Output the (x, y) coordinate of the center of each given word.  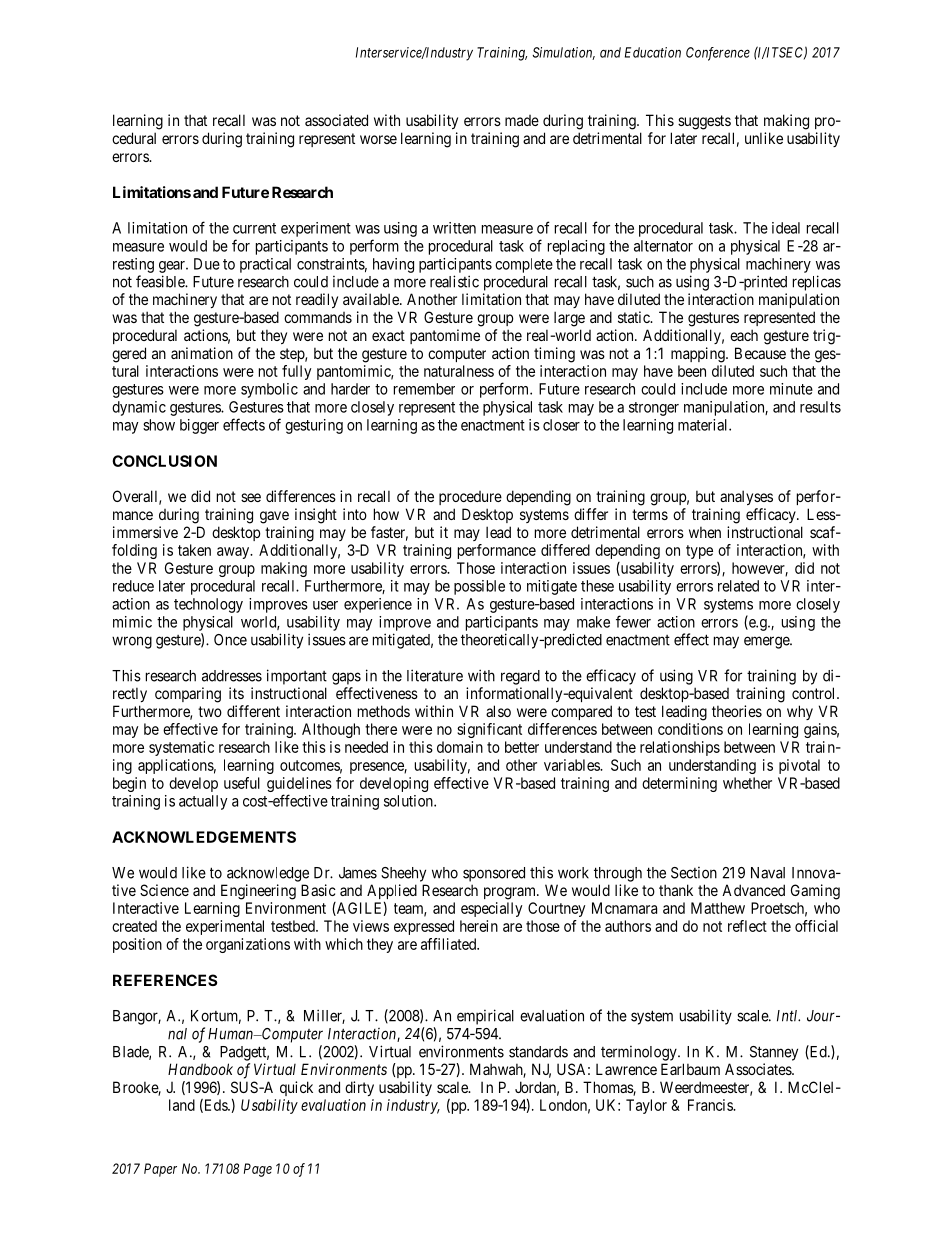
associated (336, 120)
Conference (718, 54)
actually (203, 802)
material (704, 425)
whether (747, 783)
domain (460, 747)
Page (258, 1170)
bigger (199, 426)
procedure (470, 498)
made (522, 120)
